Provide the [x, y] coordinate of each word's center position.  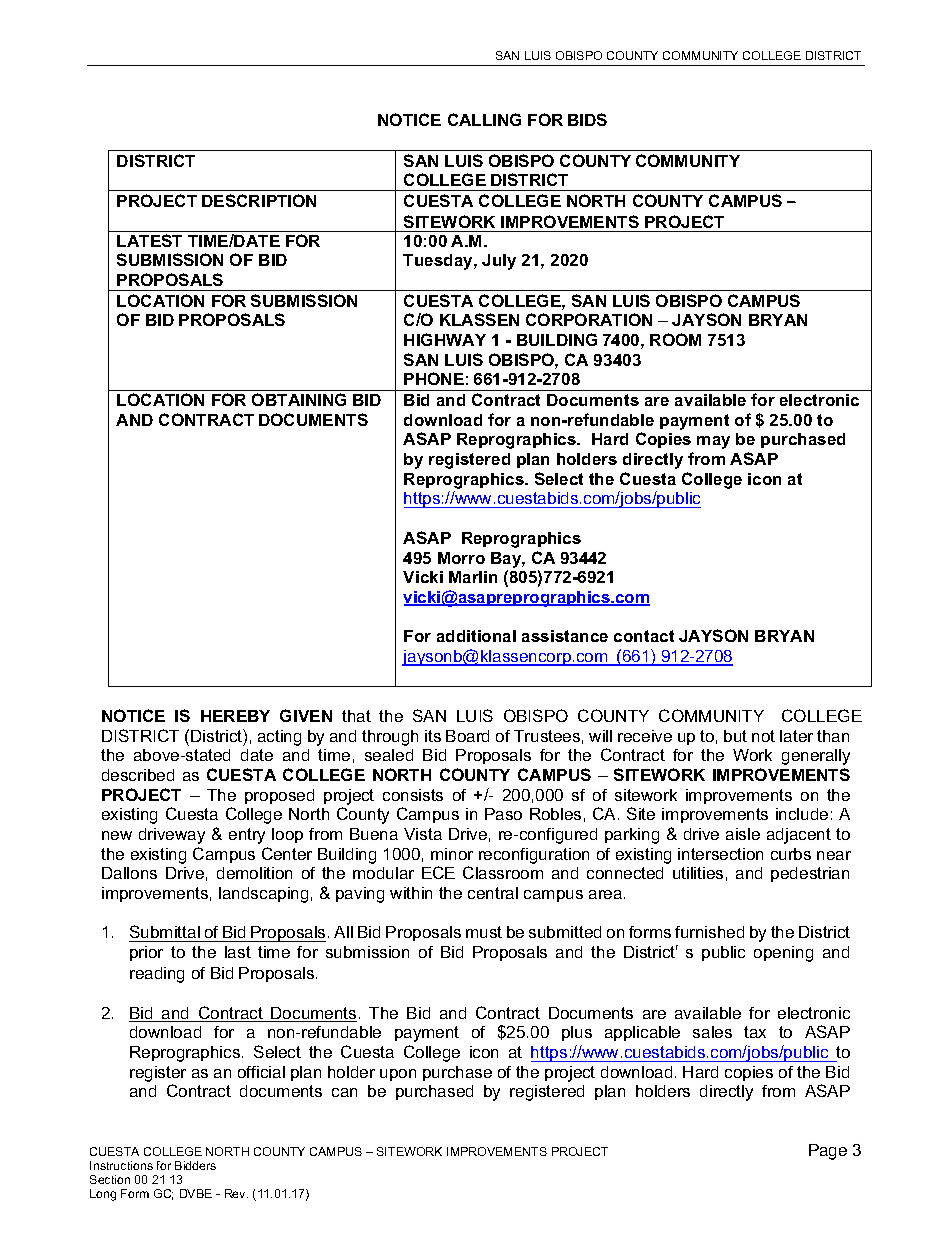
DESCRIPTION [259, 200]
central [493, 893]
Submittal [165, 933]
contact [644, 636]
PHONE [434, 378]
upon [398, 1075]
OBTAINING [299, 399]
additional [476, 636]
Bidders [195, 1165]
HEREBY [235, 716]
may [713, 442]
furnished [709, 932]
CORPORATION [589, 319]
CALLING [484, 119]
